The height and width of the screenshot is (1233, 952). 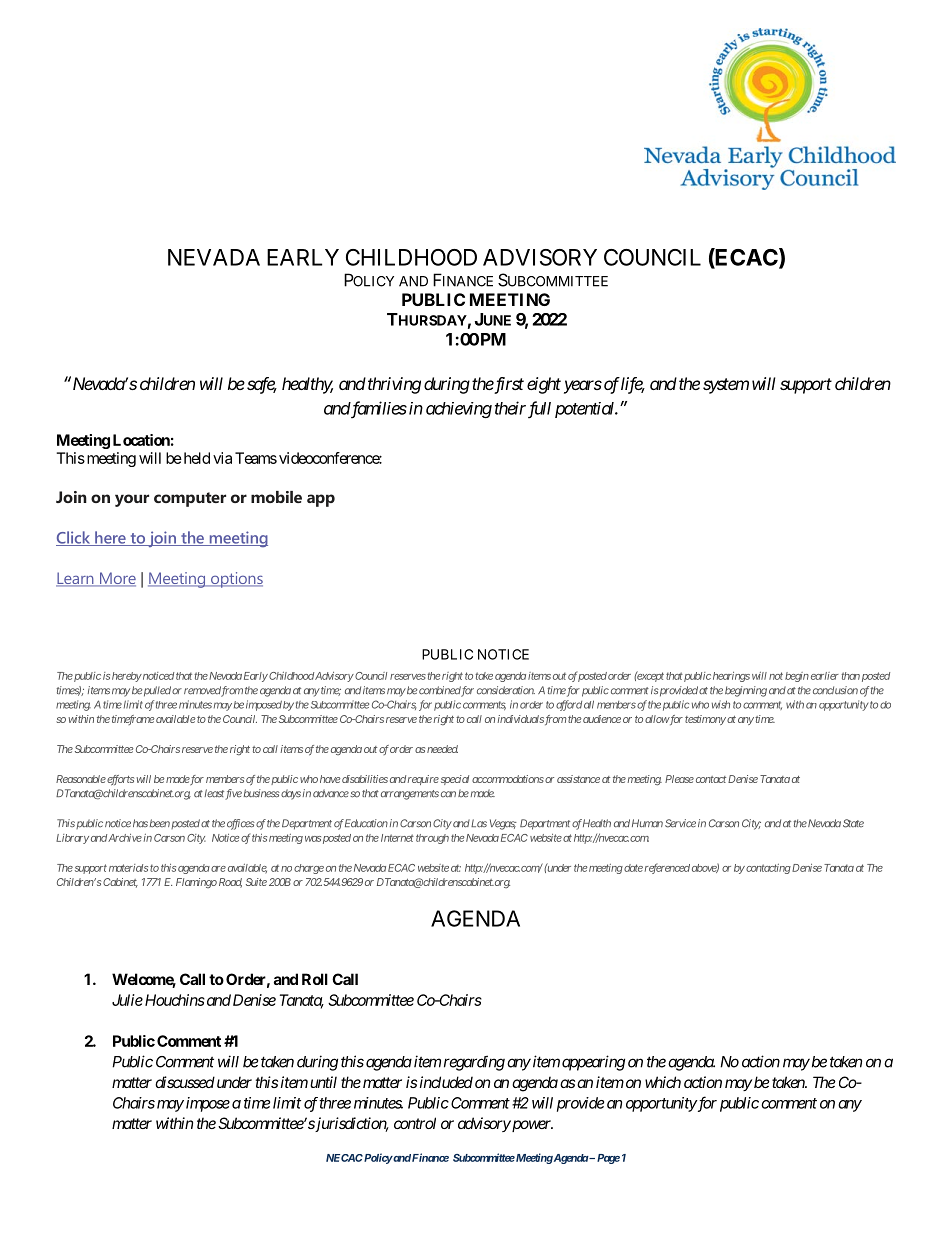 What do you see at coordinates (446, 1082) in the screenshot?
I see `included` at bounding box center [446, 1082].
